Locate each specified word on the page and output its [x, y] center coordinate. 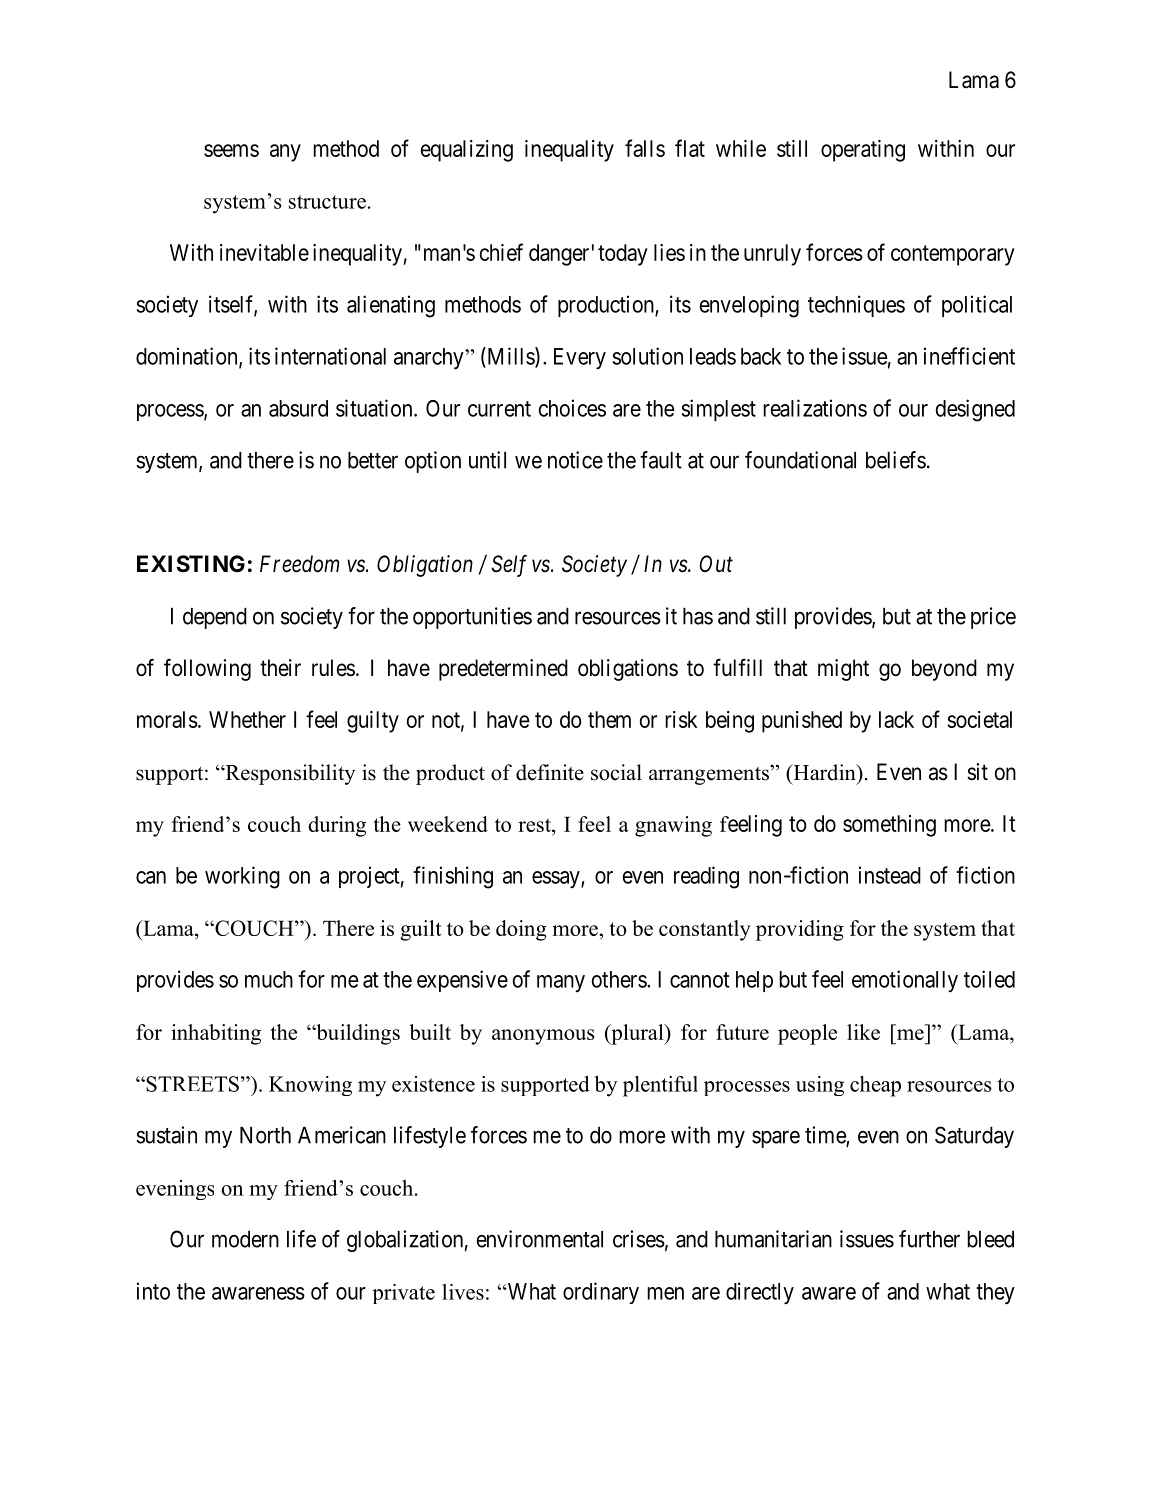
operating [863, 151]
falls [645, 148]
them [609, 719]
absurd [298, 408]
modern [245, 1239]
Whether [247, 719]
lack [896, 719]
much [269, 979]
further [929, 1239]
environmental [540, 1239]
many [561, 983]
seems [231, 150]
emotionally [905, 981]
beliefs [896, 460]
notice [575, 460]
